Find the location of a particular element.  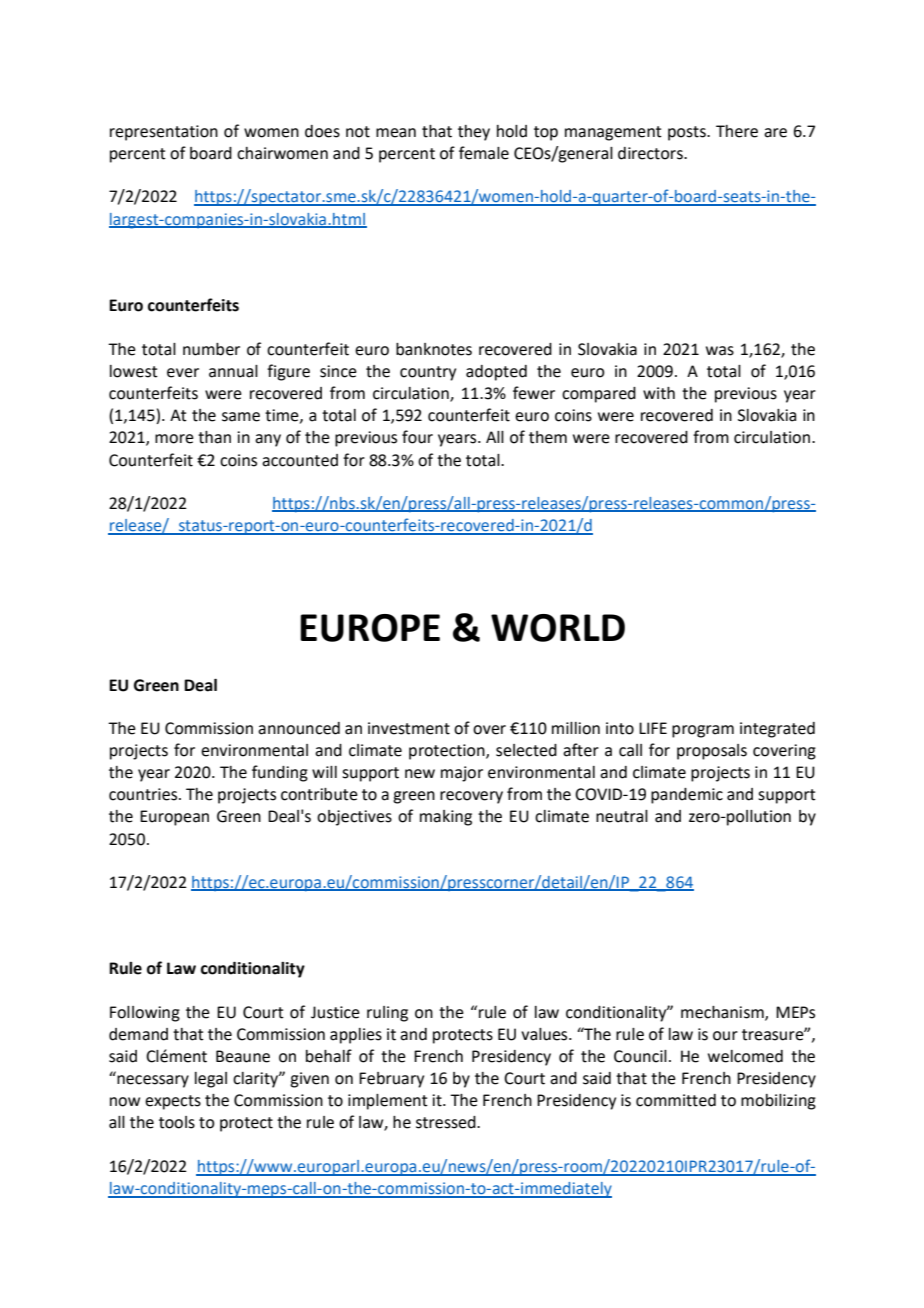

major is located at coordinates (462, 774).
